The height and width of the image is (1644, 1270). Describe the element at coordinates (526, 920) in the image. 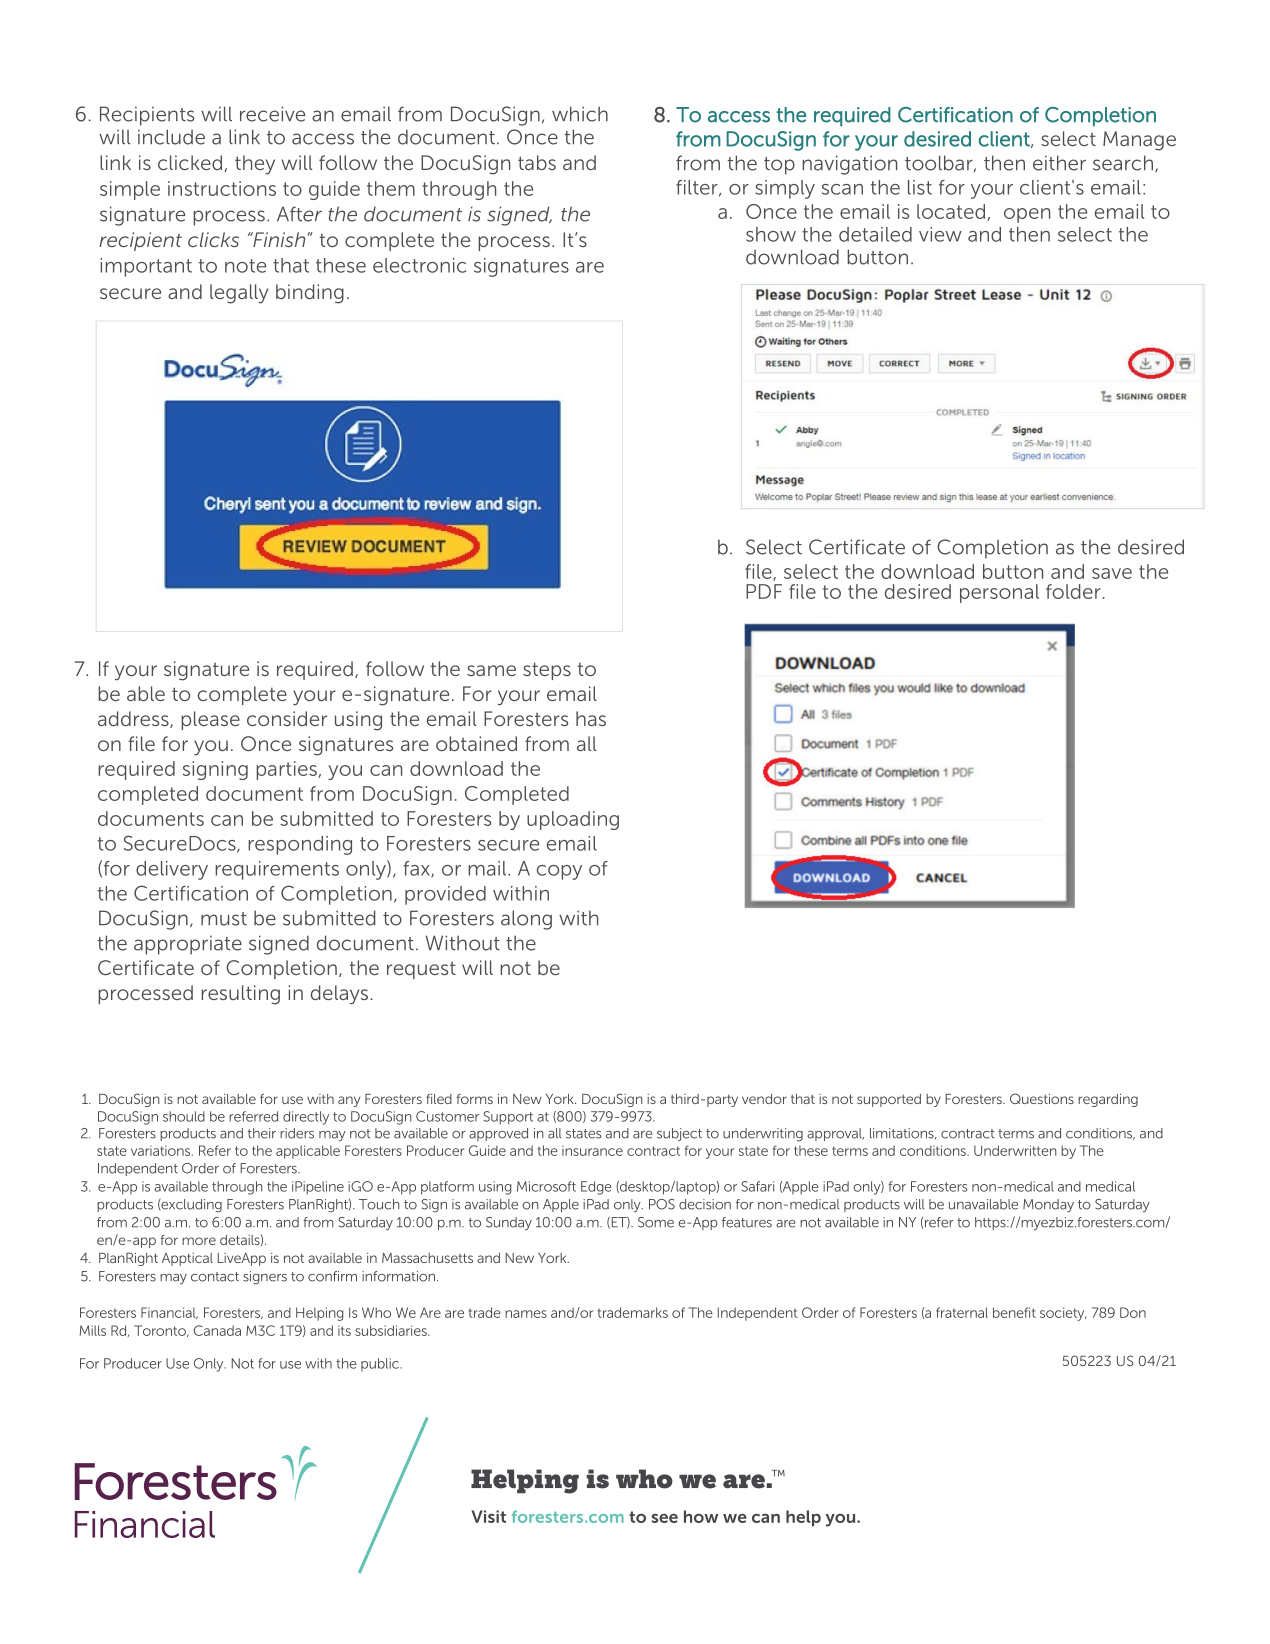

I see `along` at that location.
